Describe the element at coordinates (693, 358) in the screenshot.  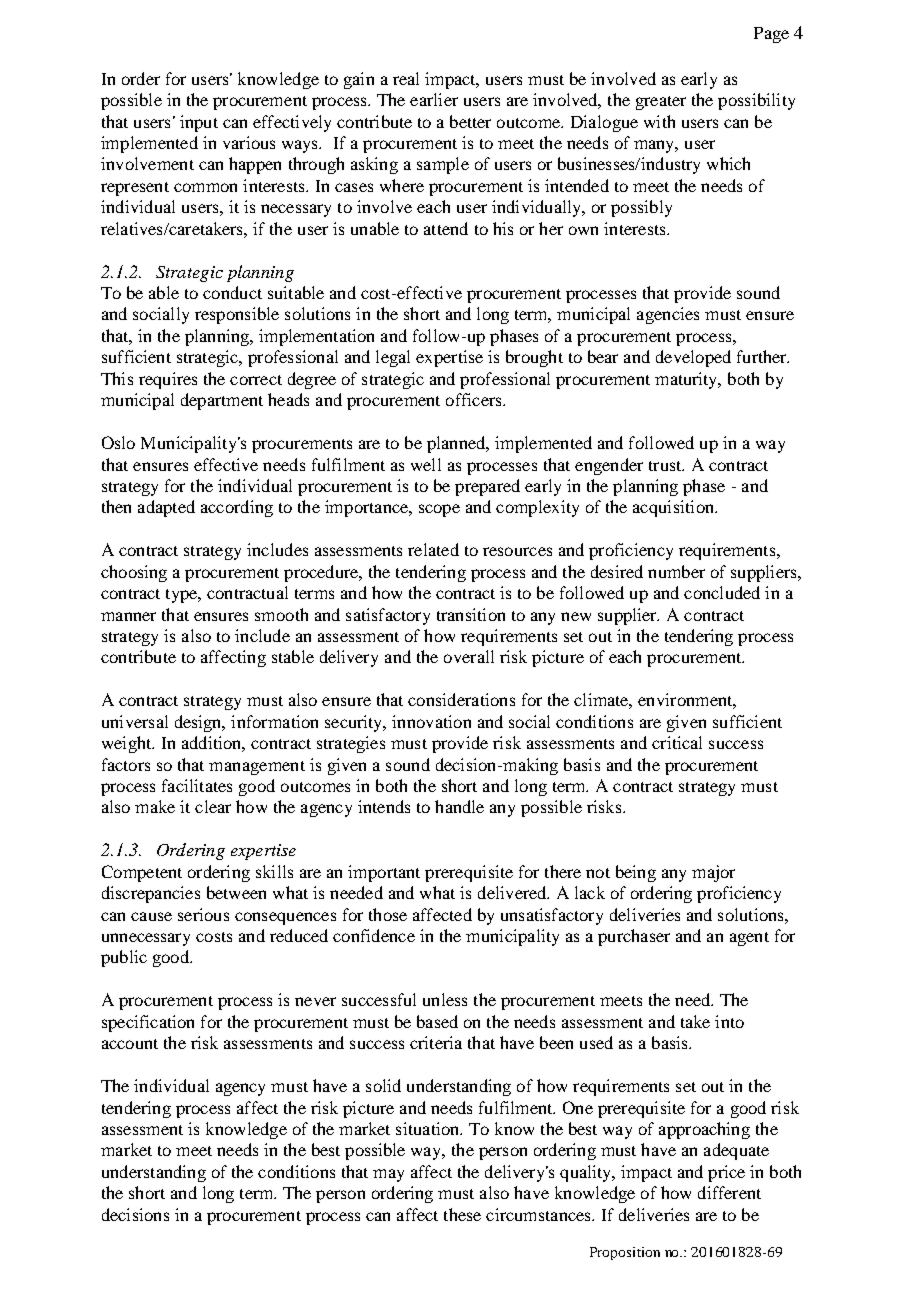
I see `developed` at that location.
